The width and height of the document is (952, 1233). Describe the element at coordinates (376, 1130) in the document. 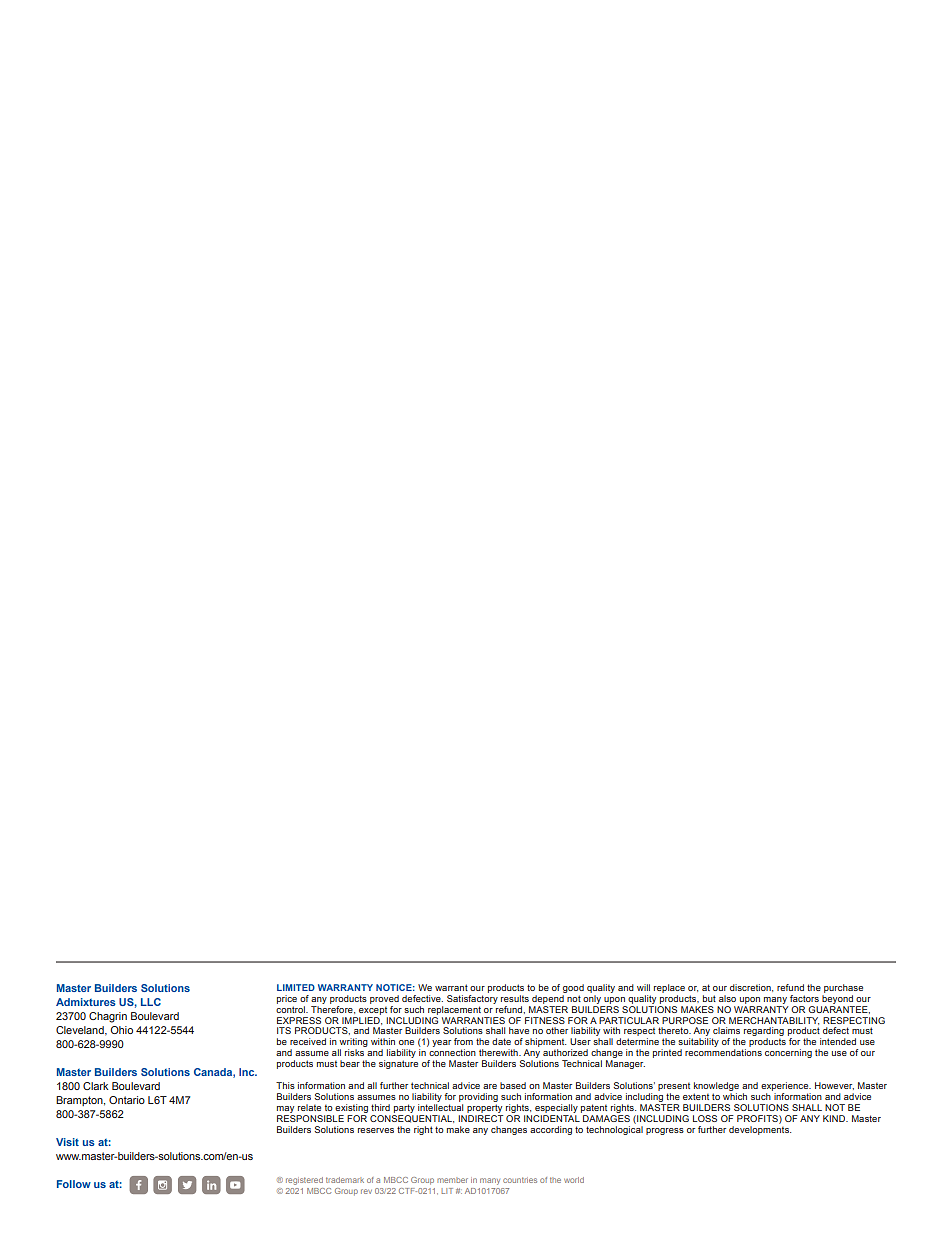

I see `reserves` at that location.
